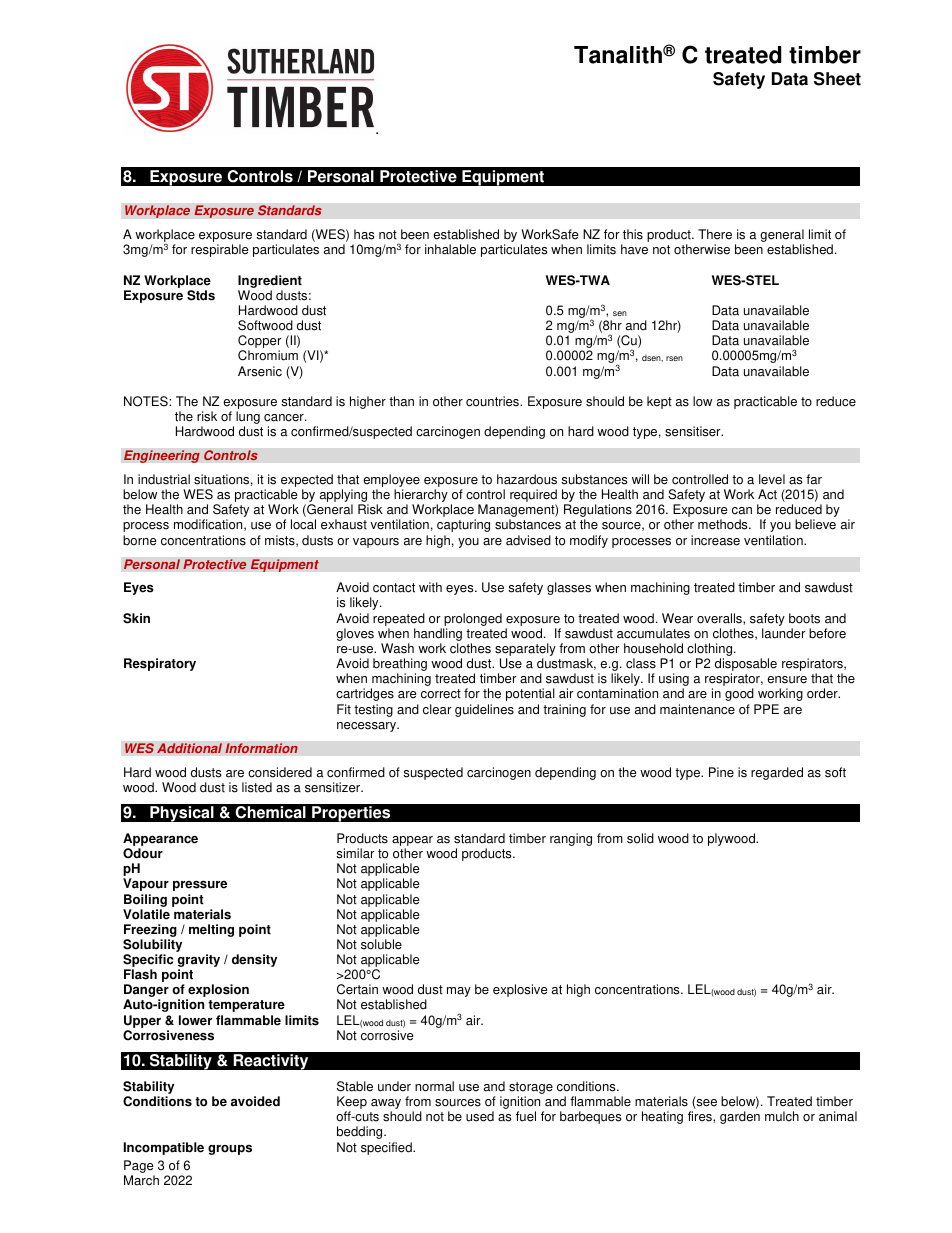 The height and width of the screenshot is (1233, 952). What do you see at coordinates (715, 234) in the screenshot?
I see `There` at bounding box center [715, 234].
